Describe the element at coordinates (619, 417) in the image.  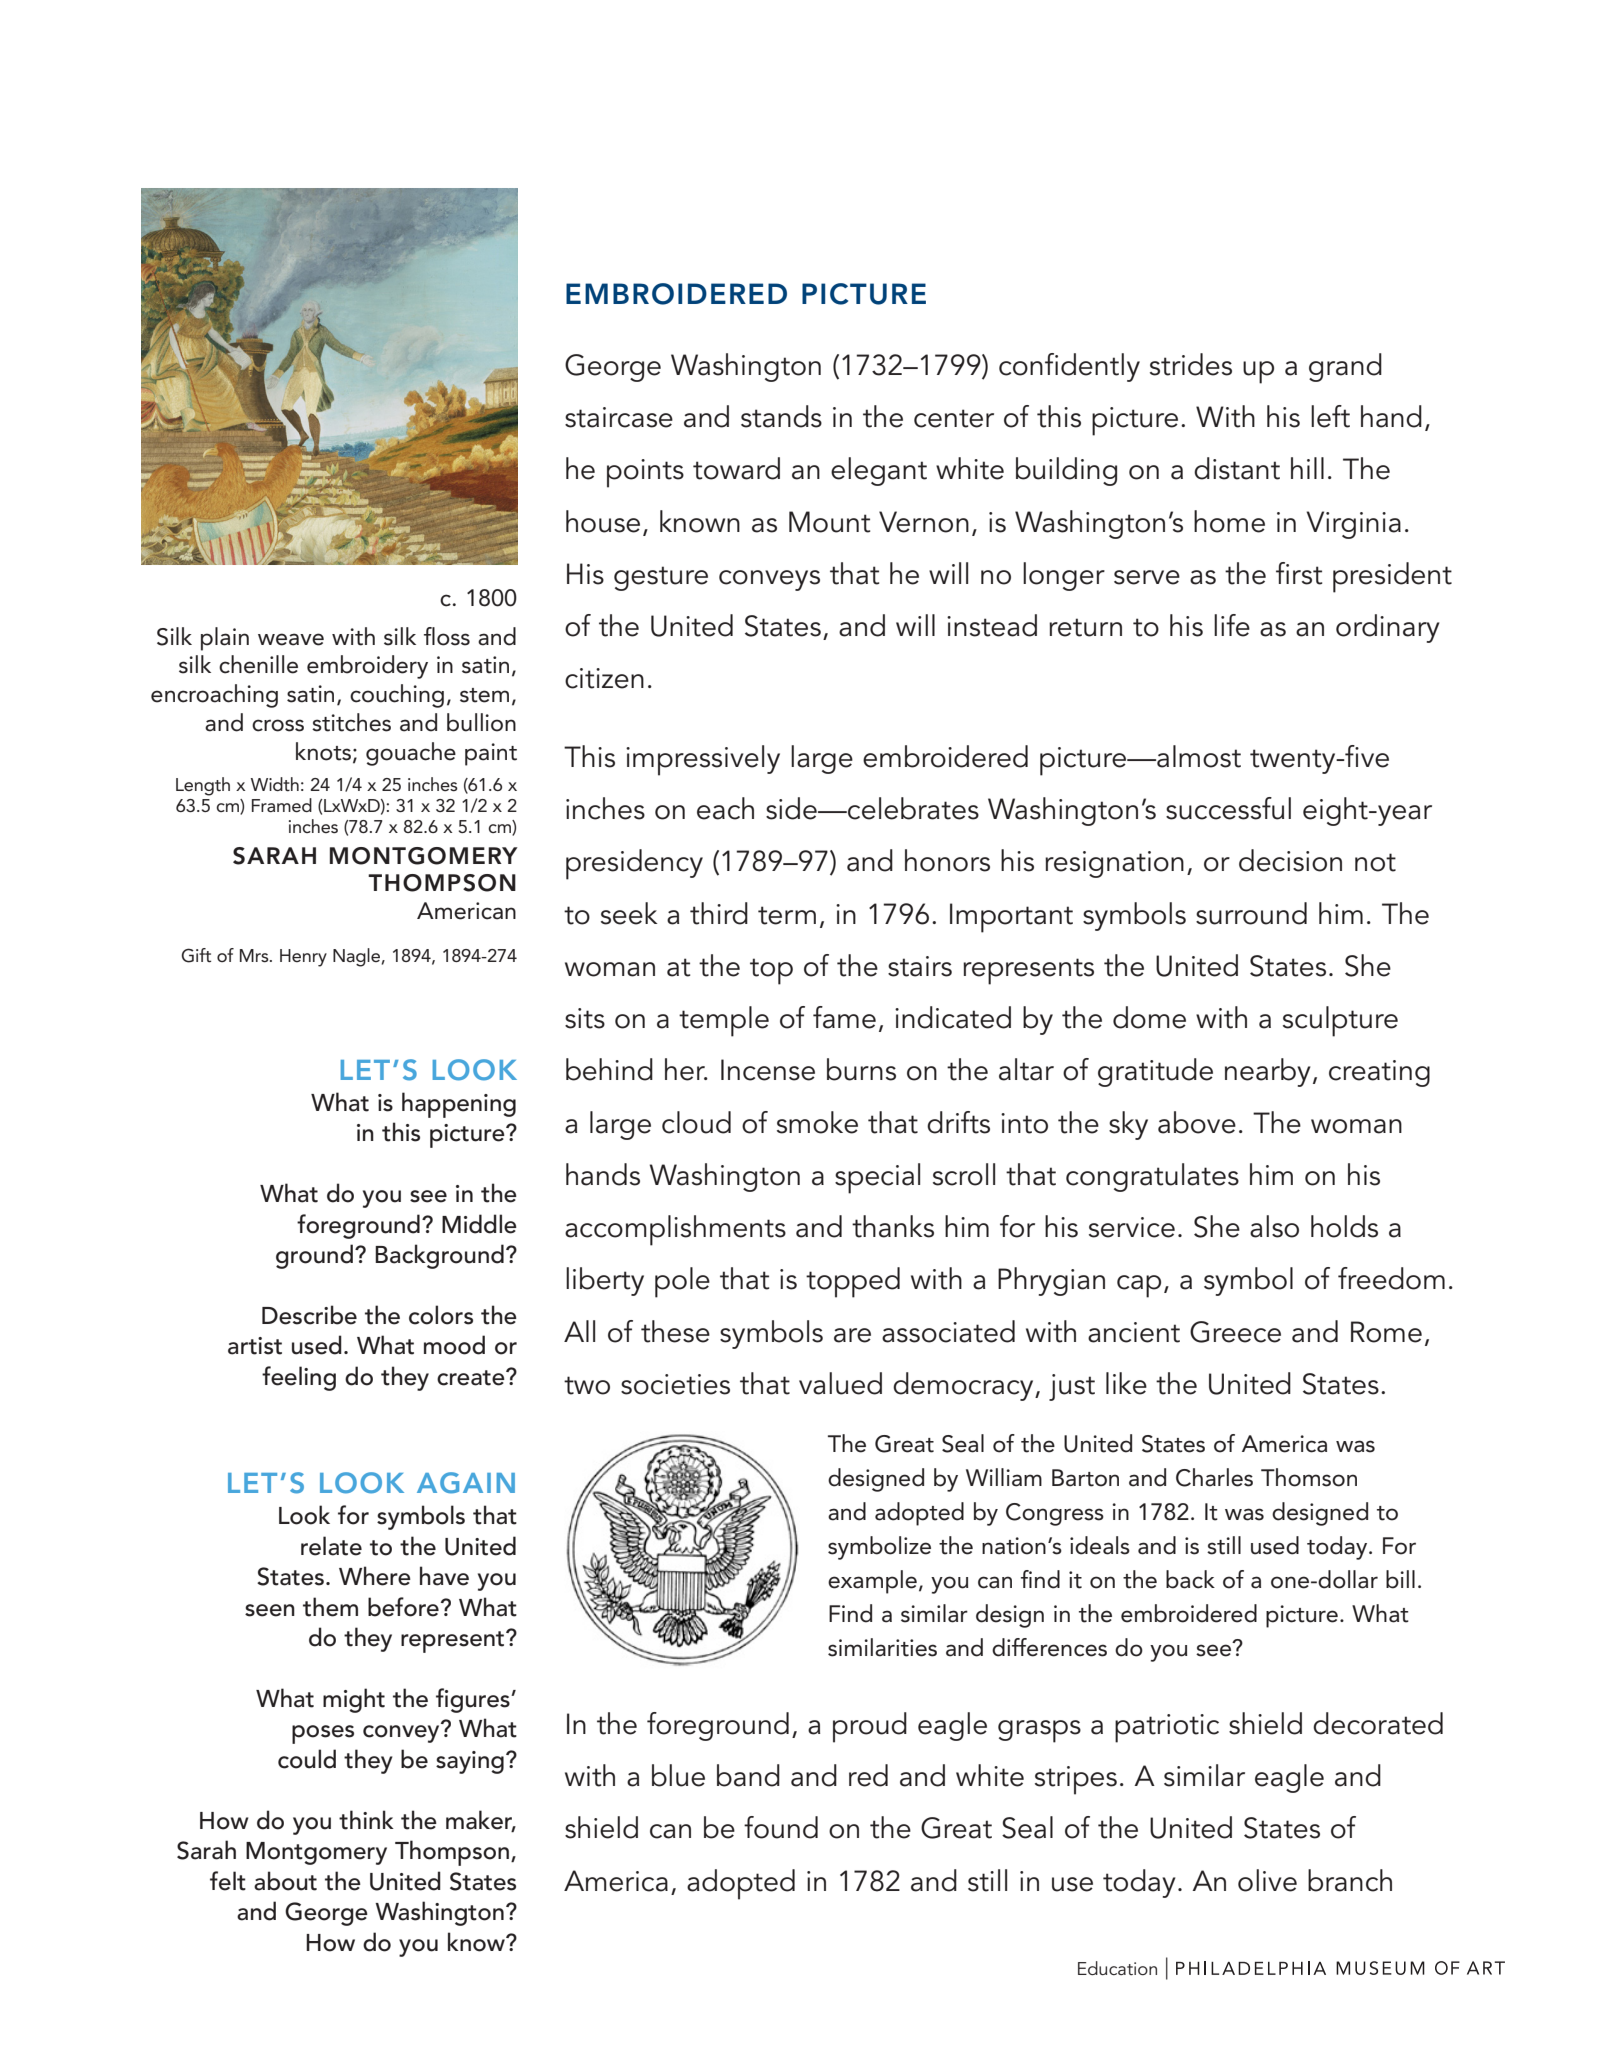
I see `staircase` at that location.
